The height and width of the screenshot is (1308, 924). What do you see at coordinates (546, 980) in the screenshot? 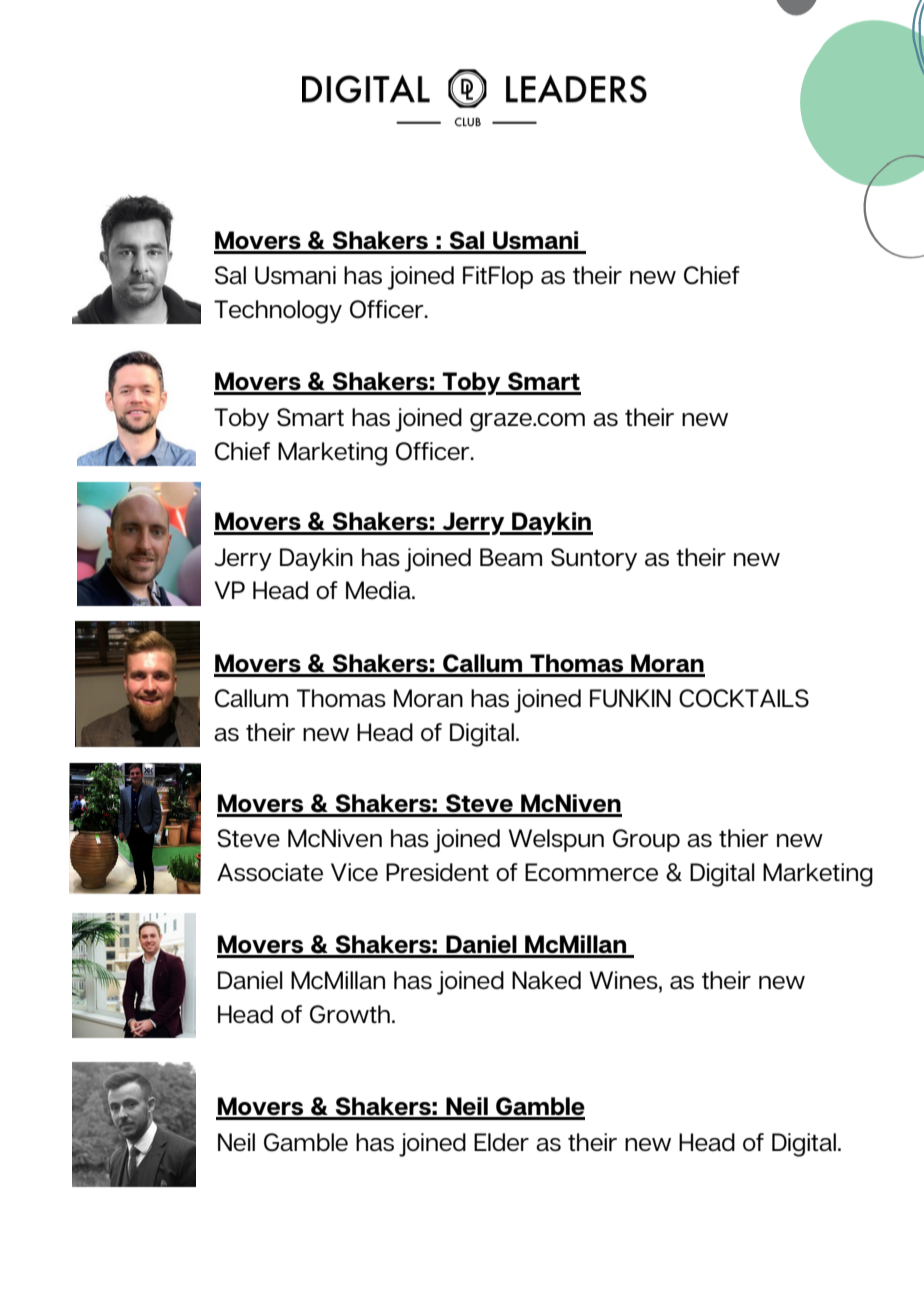
I see `Naked` at bounding box center [546, 980].
